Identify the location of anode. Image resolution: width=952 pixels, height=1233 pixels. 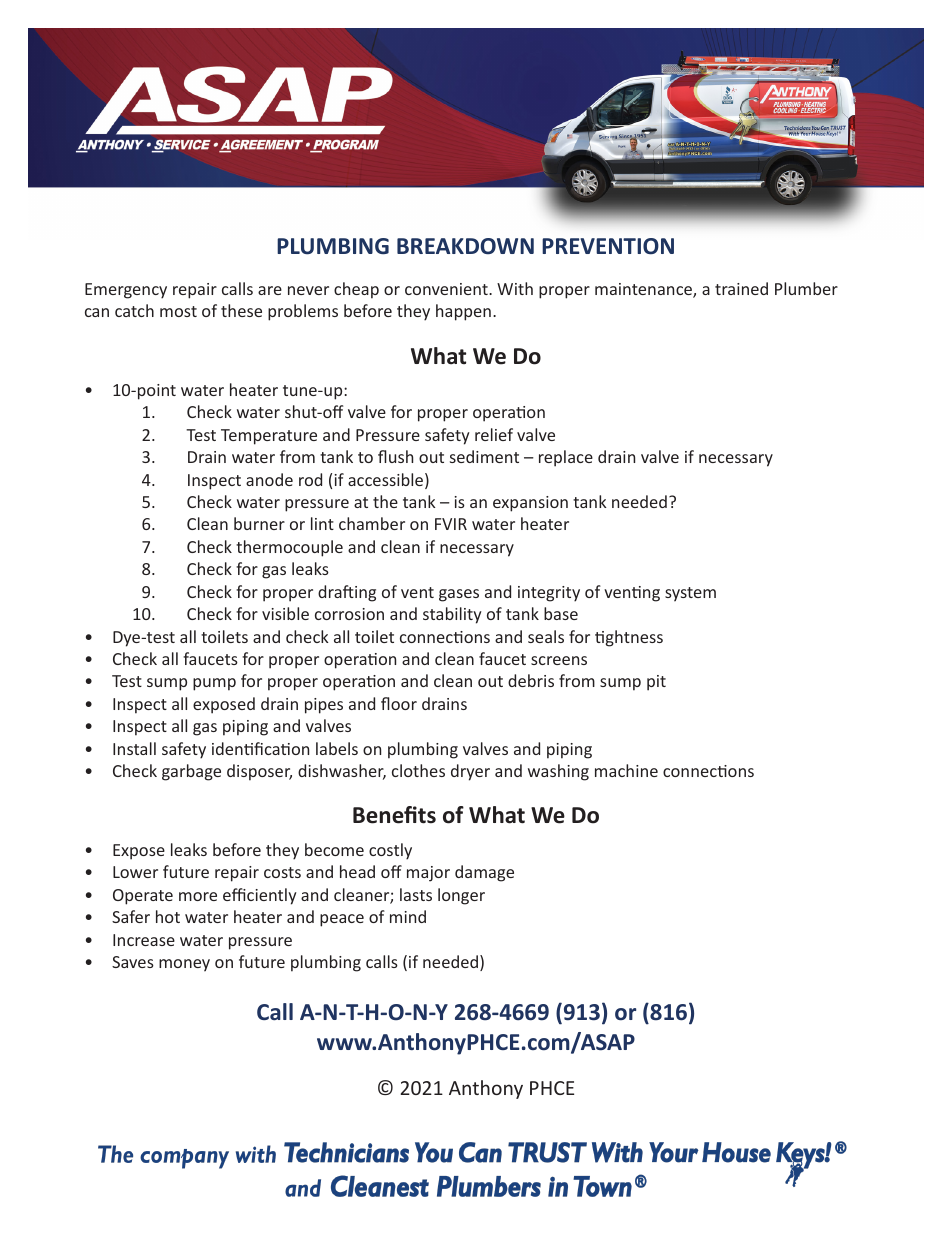
(269, 479).
